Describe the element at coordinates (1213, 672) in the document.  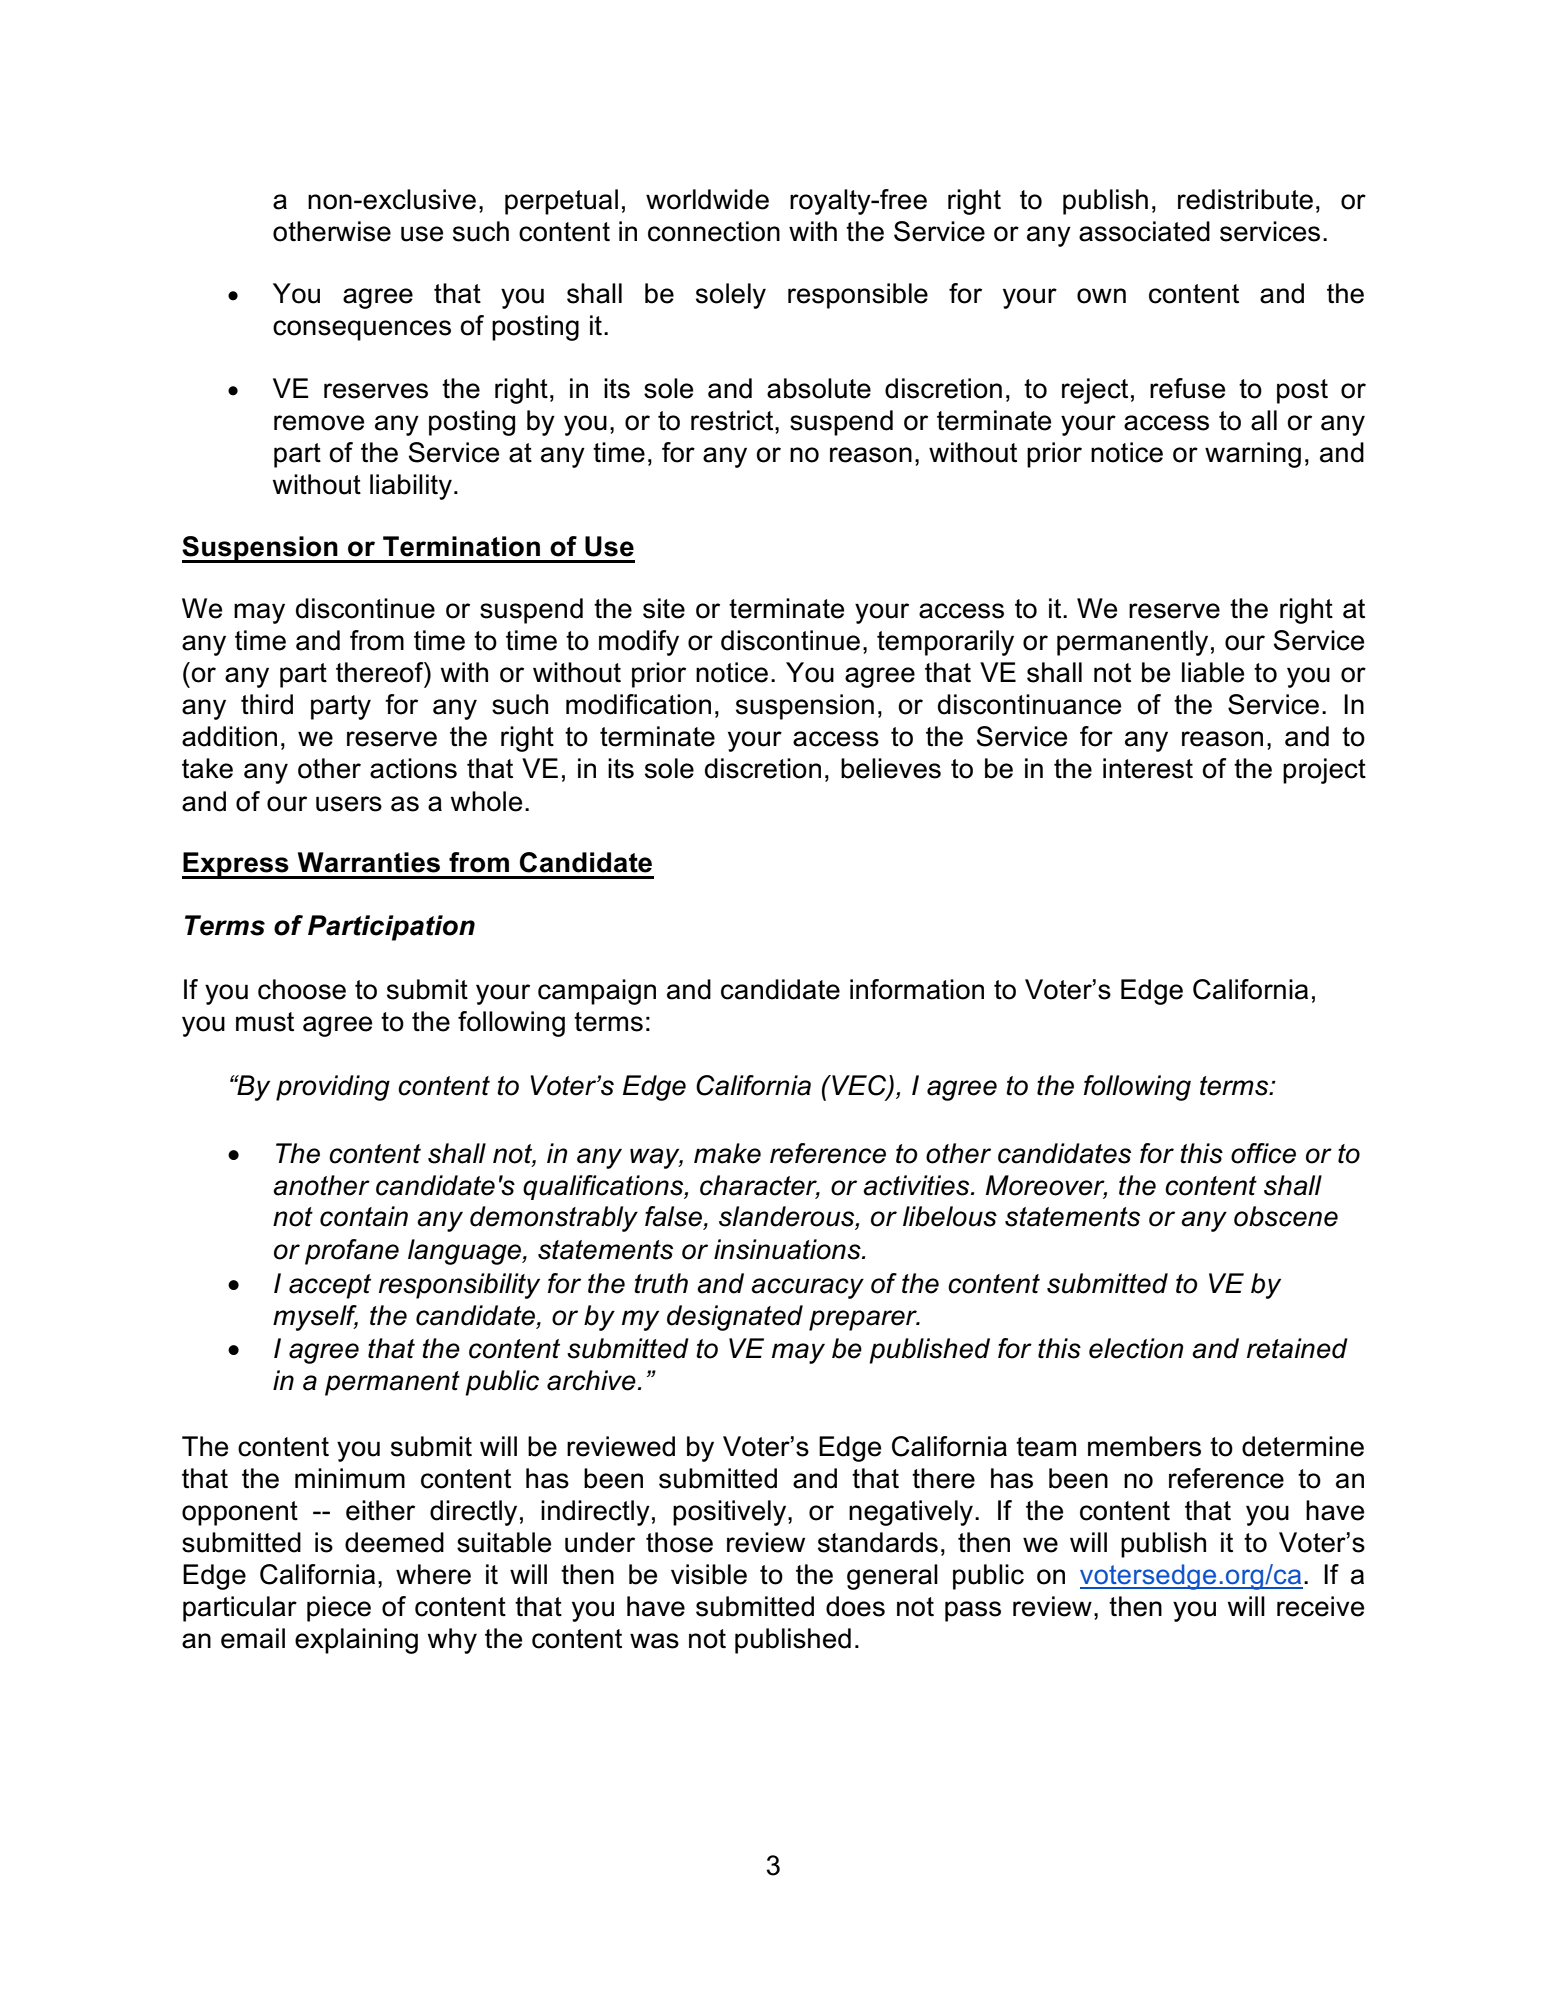
I see `liable` at that location.
